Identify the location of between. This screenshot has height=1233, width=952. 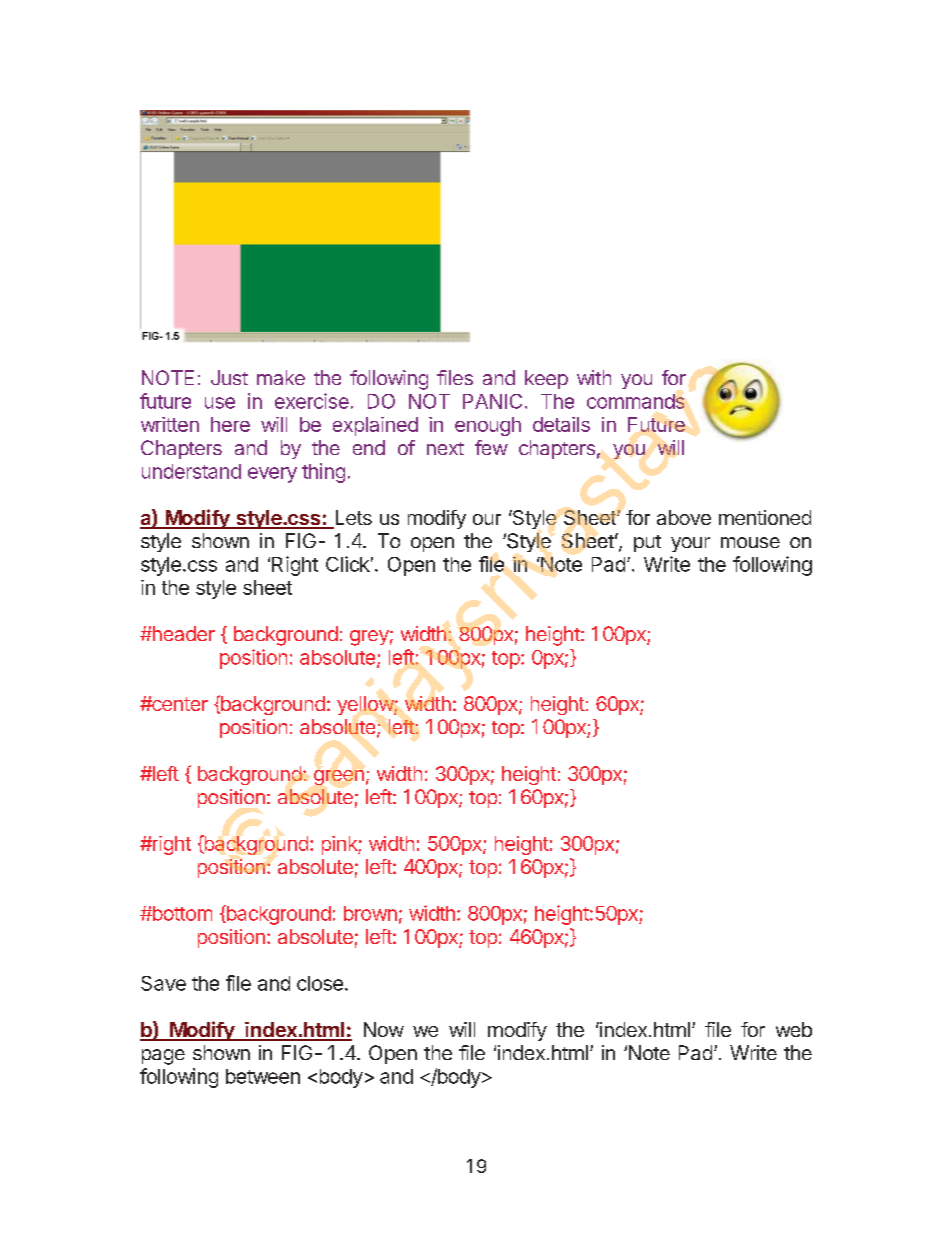
(263, 1076).
